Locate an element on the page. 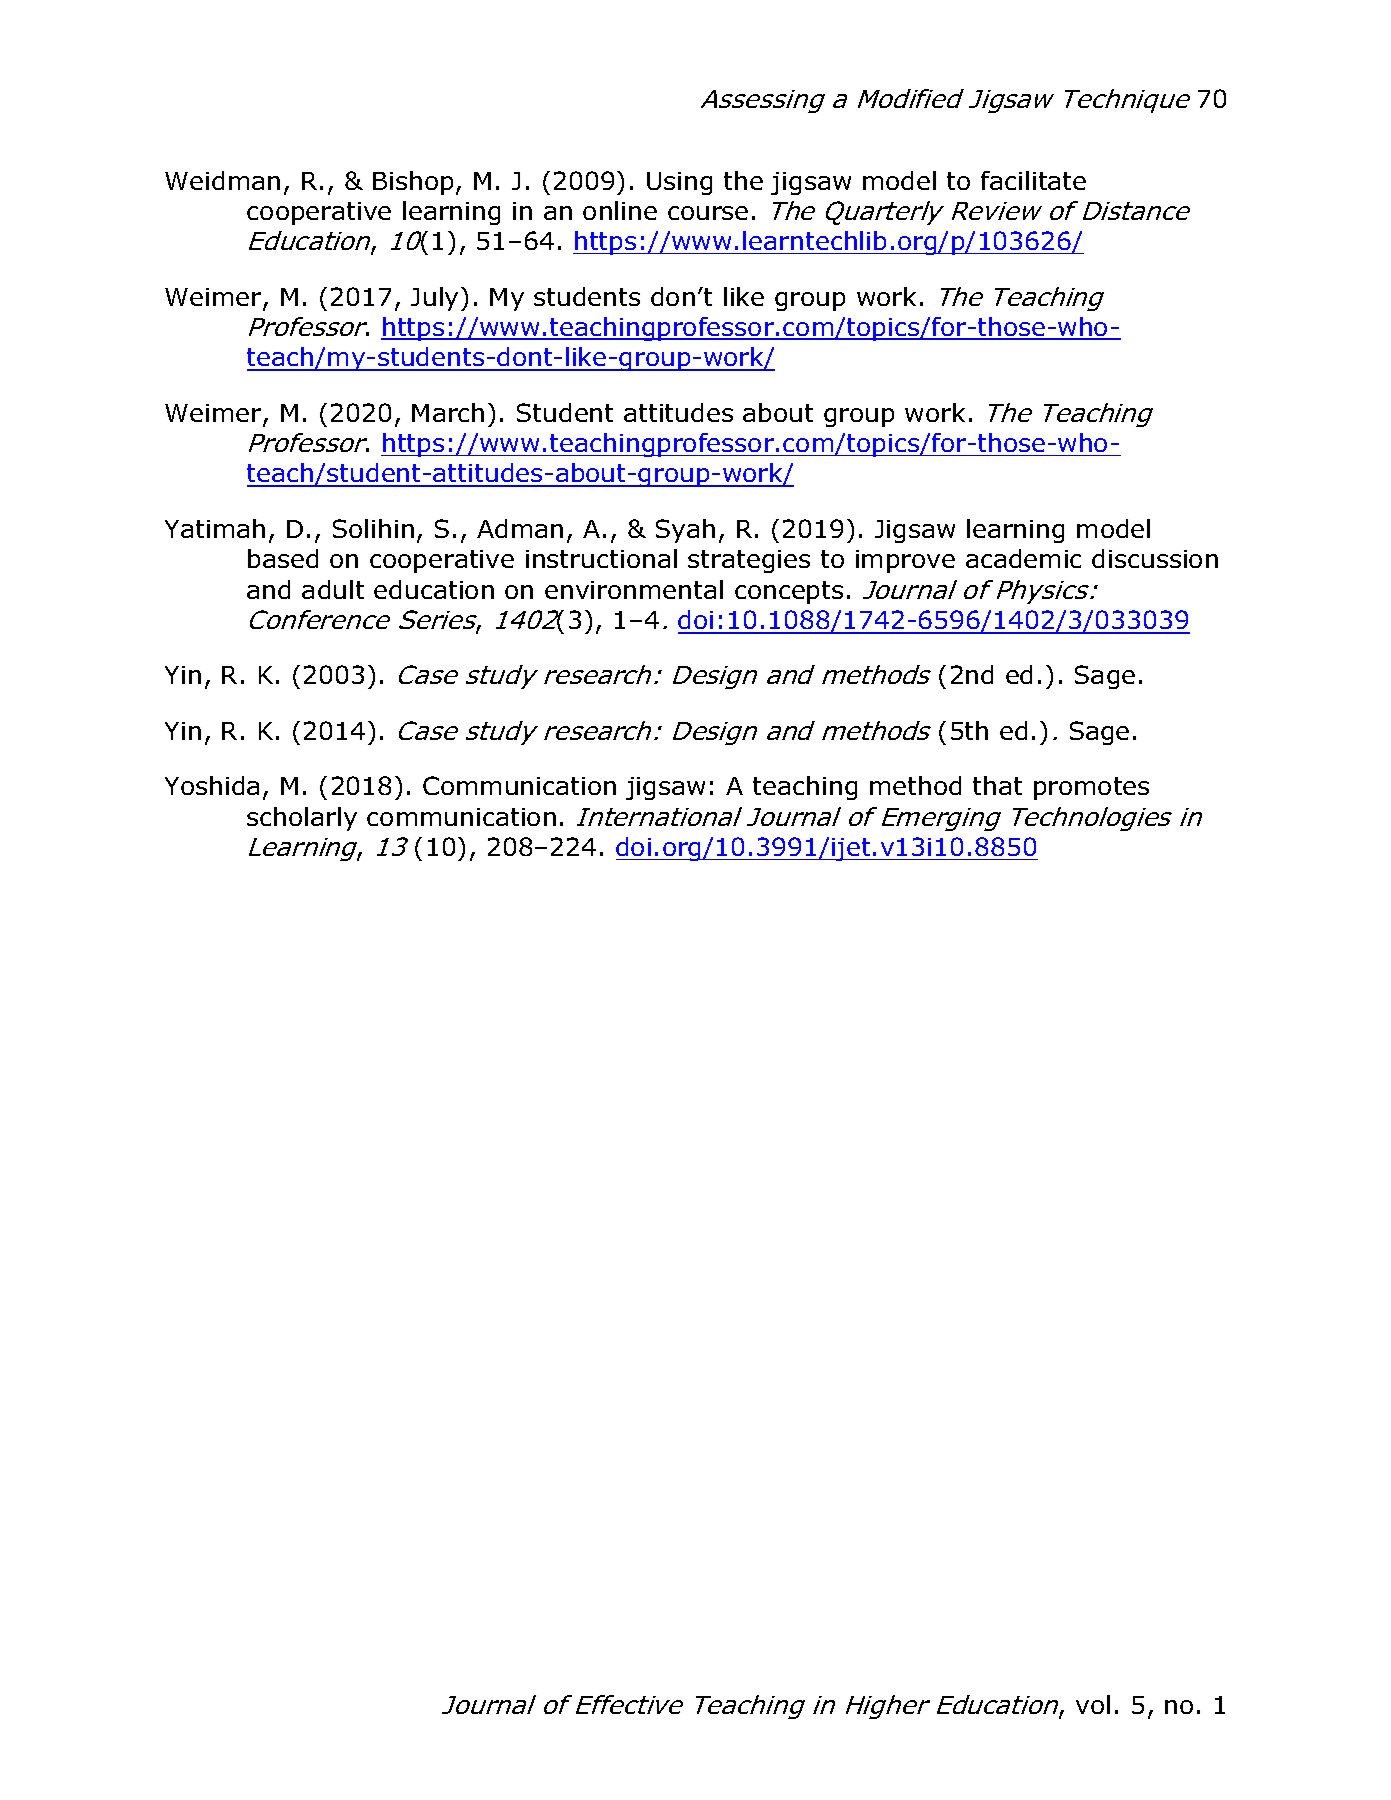 The width and height of the document is (1391, 1800). scholarly is located at coordinates (302, 819).
